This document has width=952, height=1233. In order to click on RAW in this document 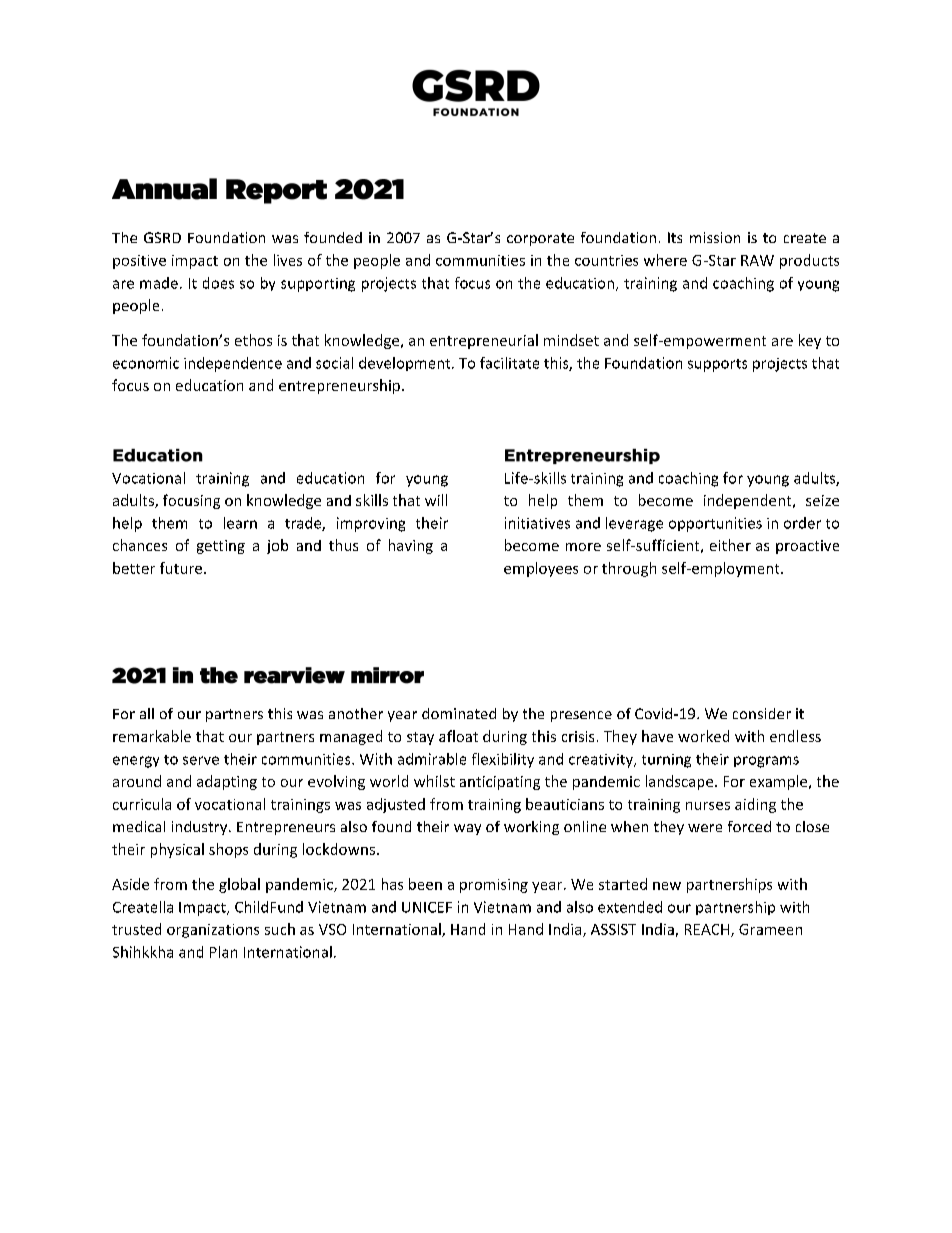, I will do `click(757, 260)`.
